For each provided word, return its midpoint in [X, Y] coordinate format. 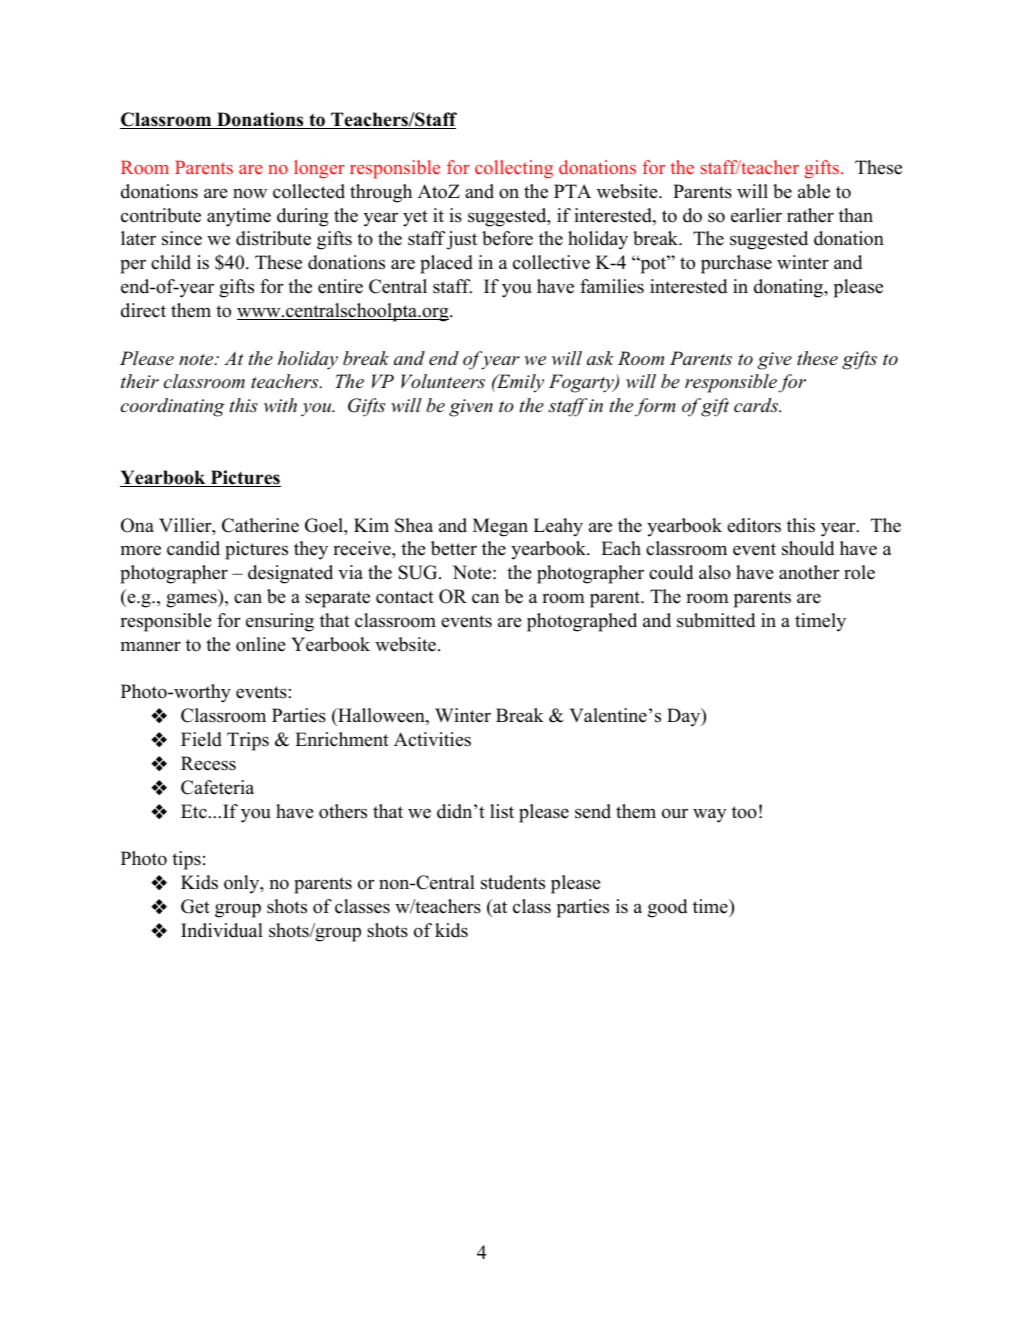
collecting [514, 169]
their [140, 381]
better [454, 548]
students [513, 882]
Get [195, 906]
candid [193, 548]
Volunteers [443, 381]
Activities [432, 739]
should [808, 548]
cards [757, 405]
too [744, 812]
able [814, 191]
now [250, 193]
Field [201, 739]
